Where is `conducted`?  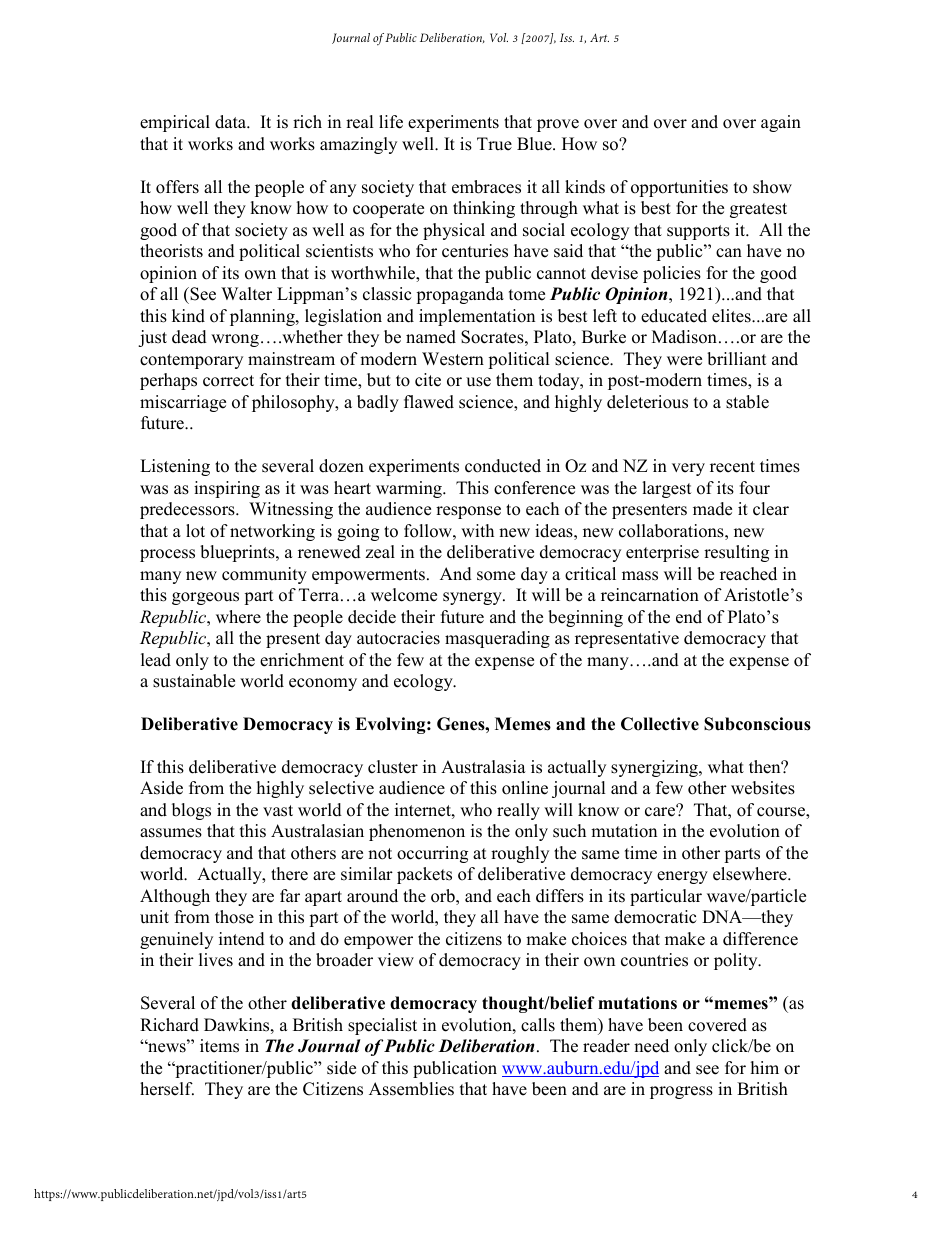 conducted is located at coordinates (503, 466).
